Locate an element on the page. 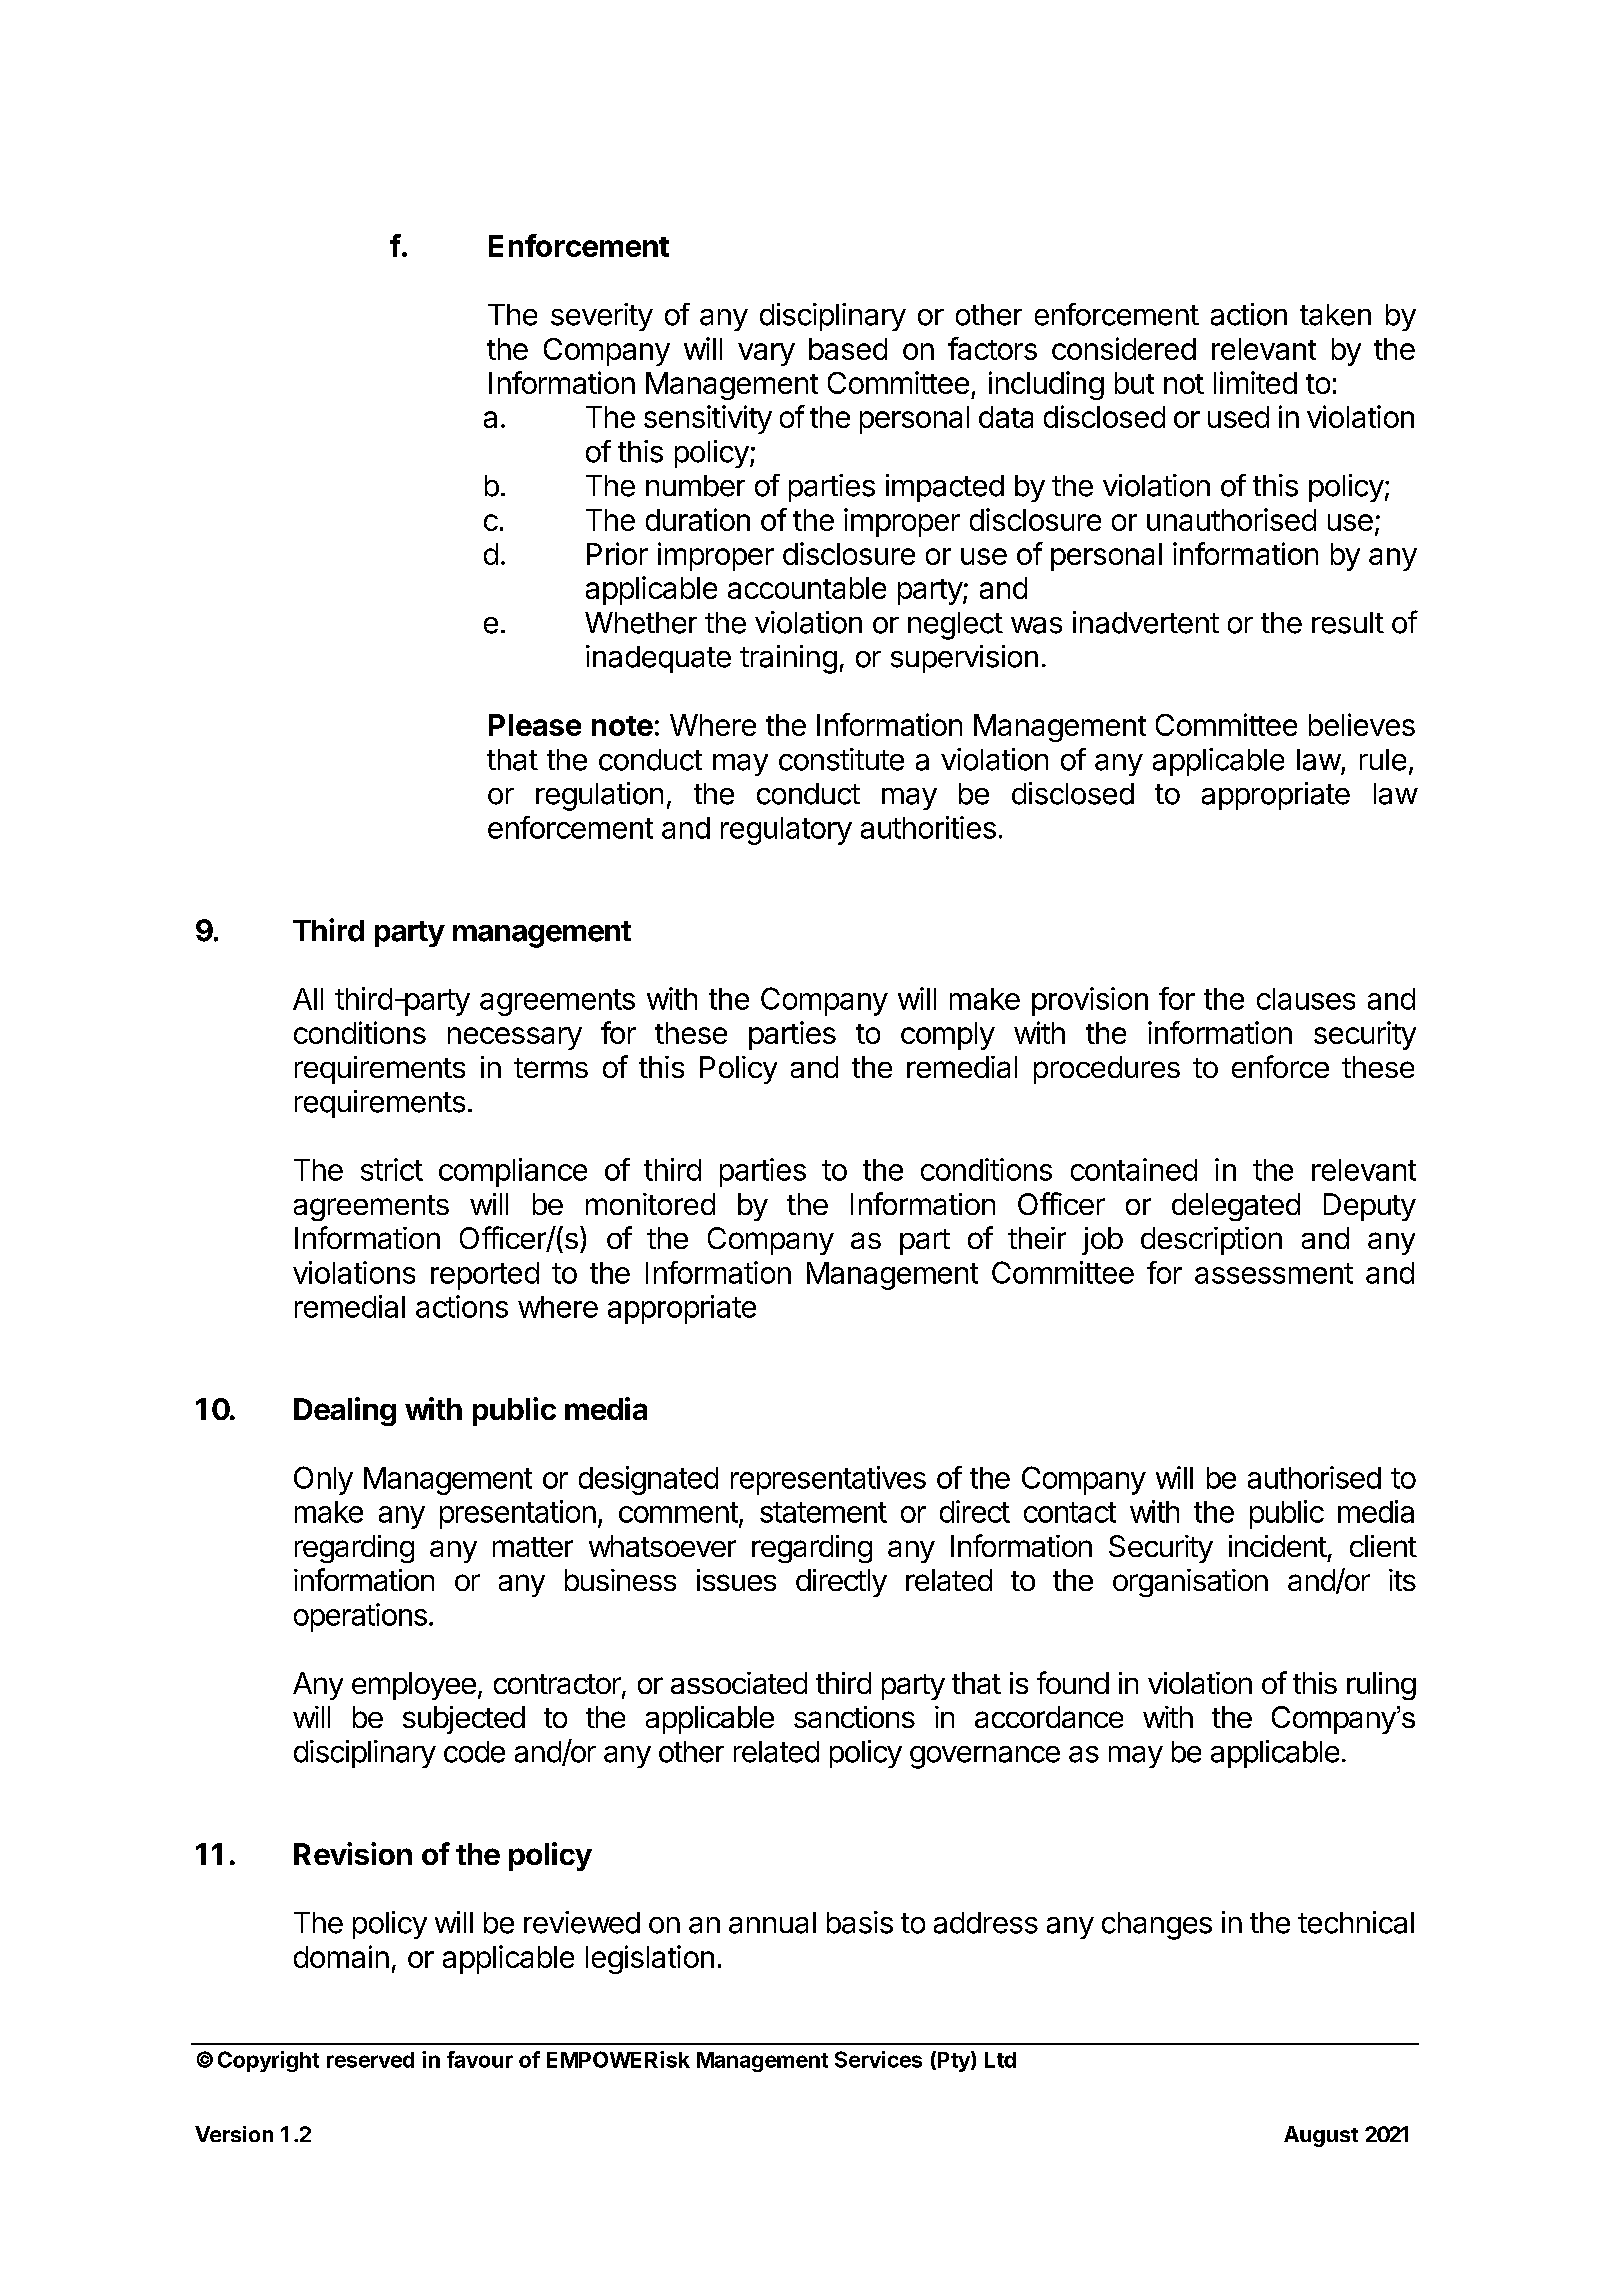 Image resolution: width=1610 pixels, height=2277 pixels. limited is located at coordinates (1255, 382).
